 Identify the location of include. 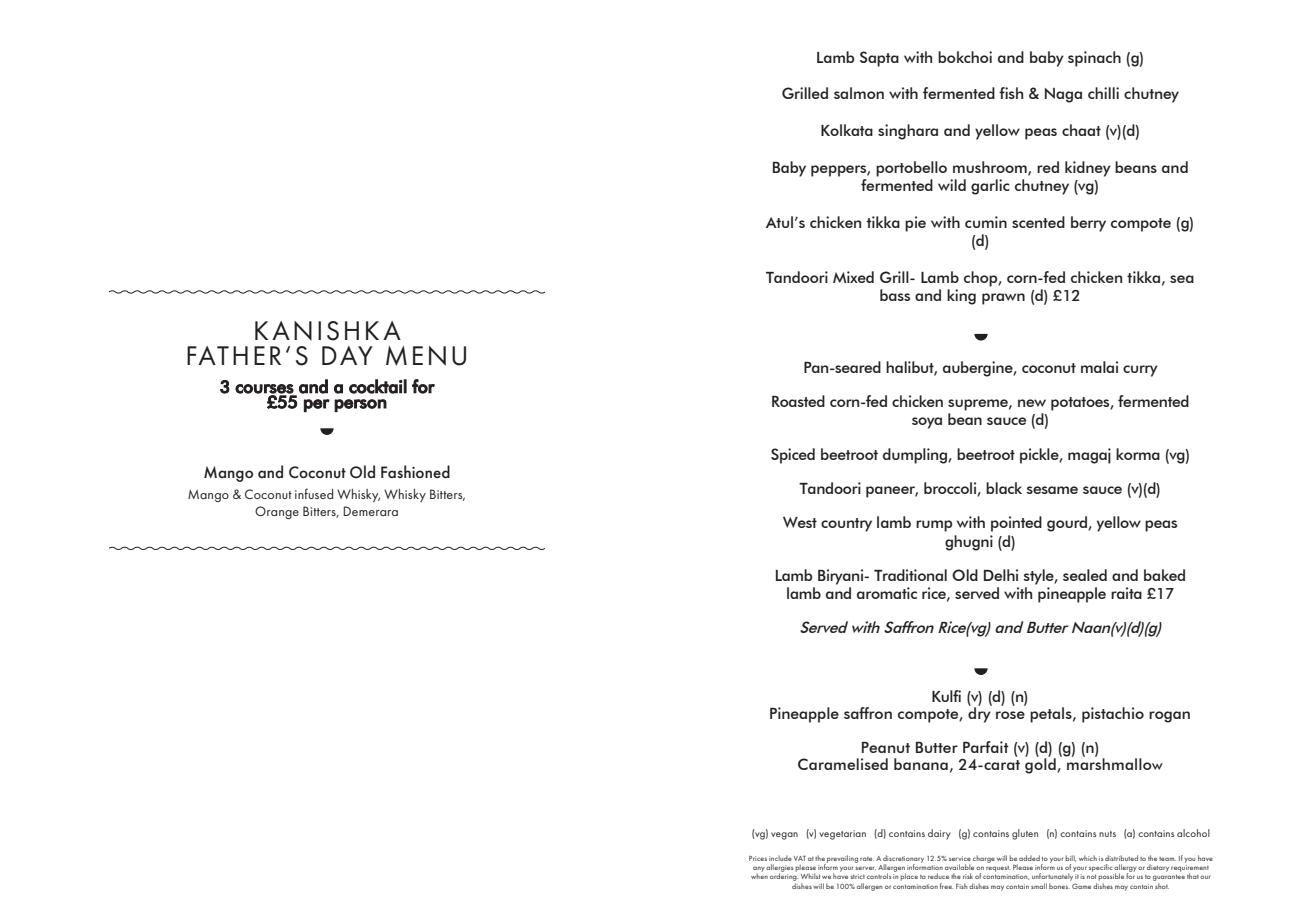
(780, 858).
